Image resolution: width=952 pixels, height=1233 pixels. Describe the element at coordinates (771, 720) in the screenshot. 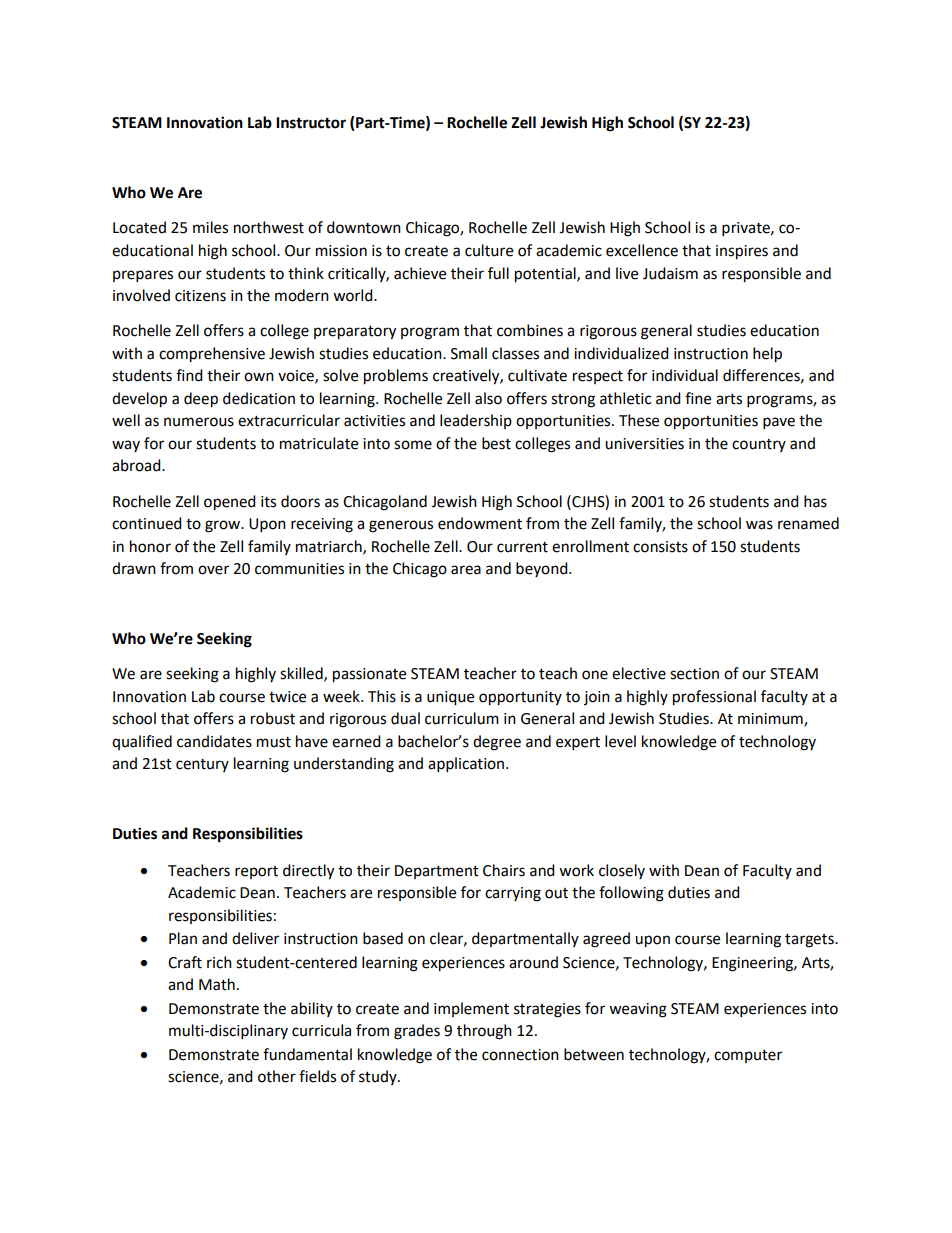

I see `minimum` at that location.
